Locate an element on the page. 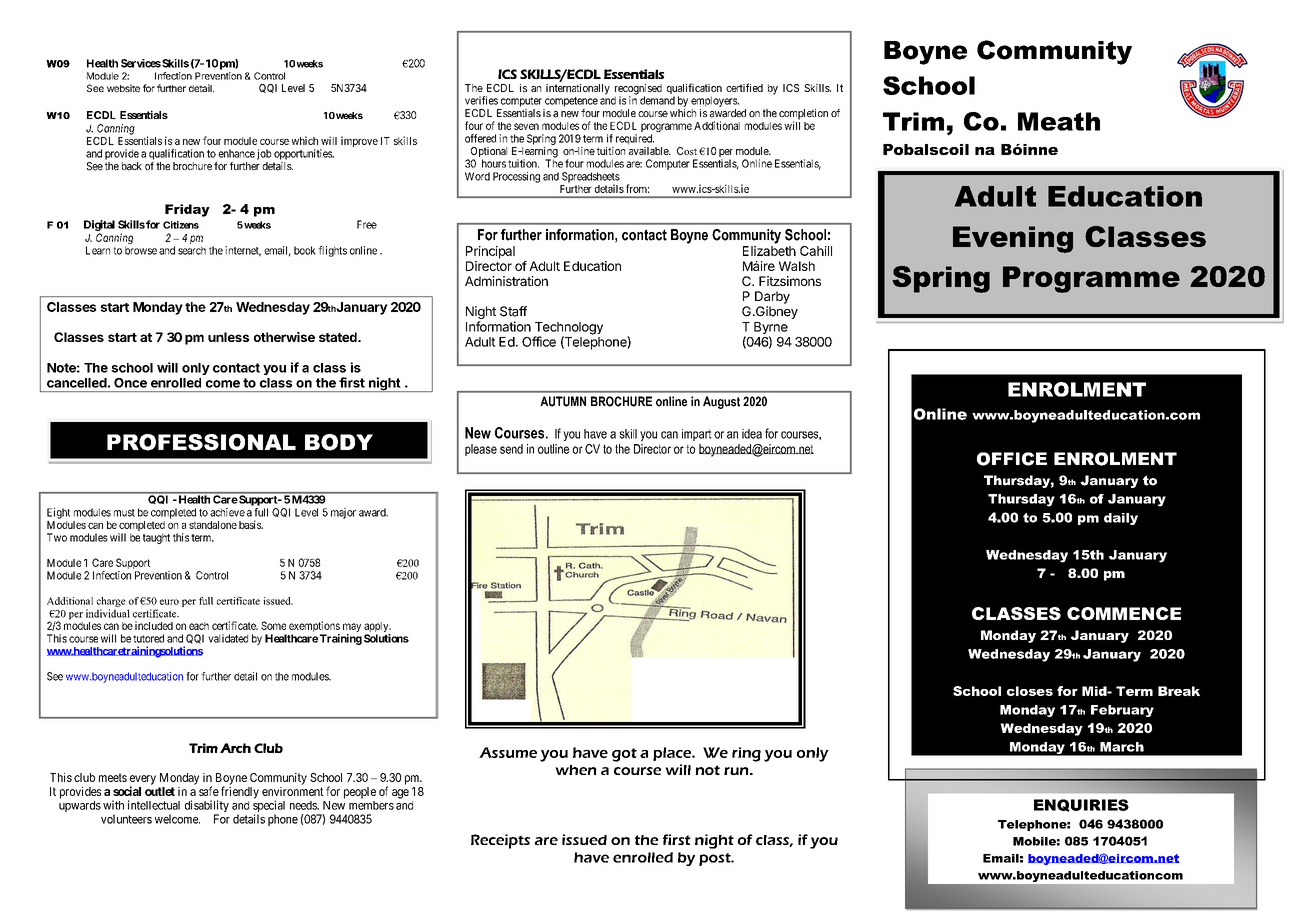 The height and width of the image is (924, 1308). Principal is located at coordinates (490, 252).
